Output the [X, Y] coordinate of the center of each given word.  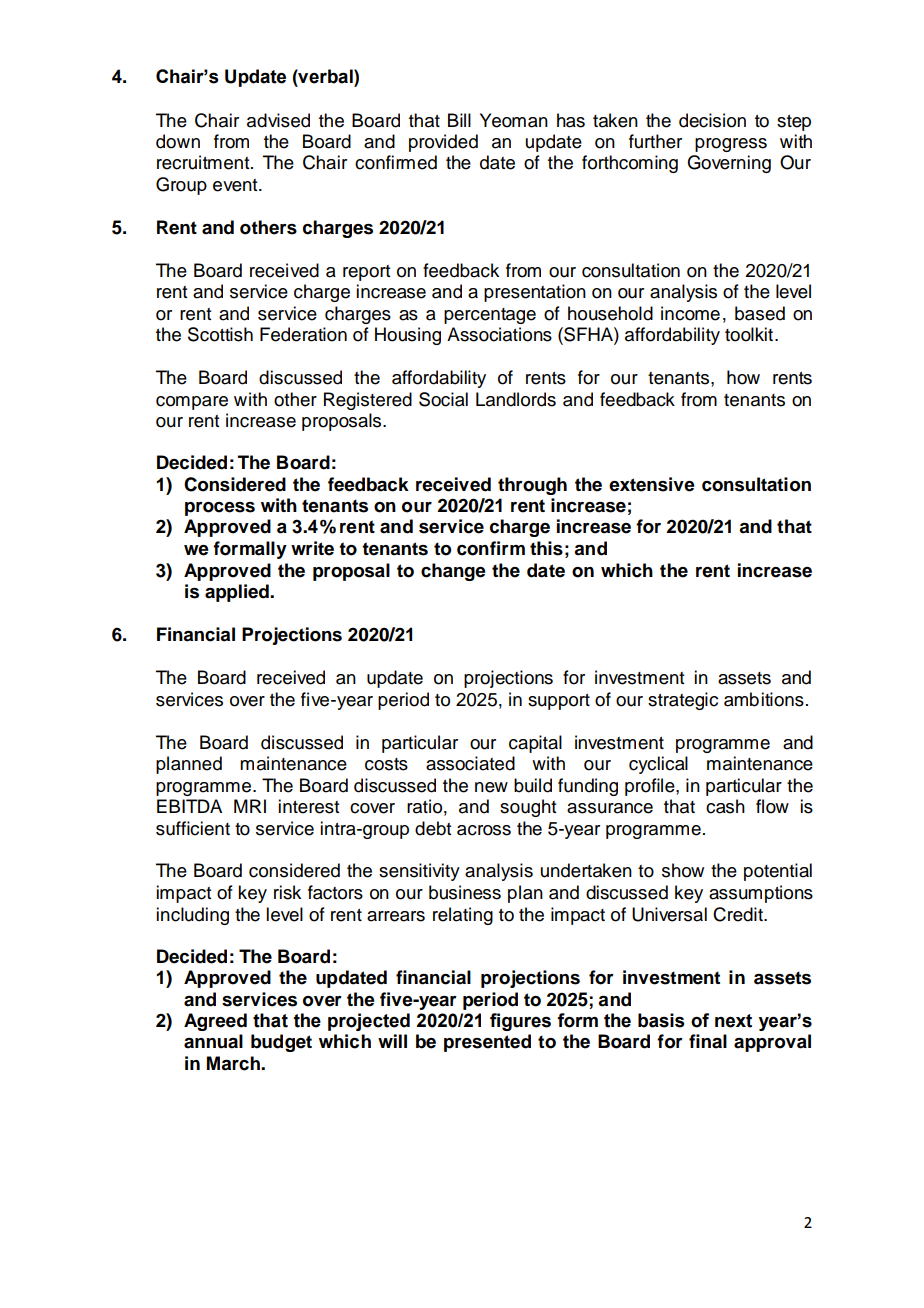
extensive [652, 484]
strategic [683, 701]
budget [281, 1043]
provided [443, 143]
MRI [250, 806]
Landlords [516, 399]
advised [278, 120]
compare [192, 403]
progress [731, 145]
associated [470, 763]
